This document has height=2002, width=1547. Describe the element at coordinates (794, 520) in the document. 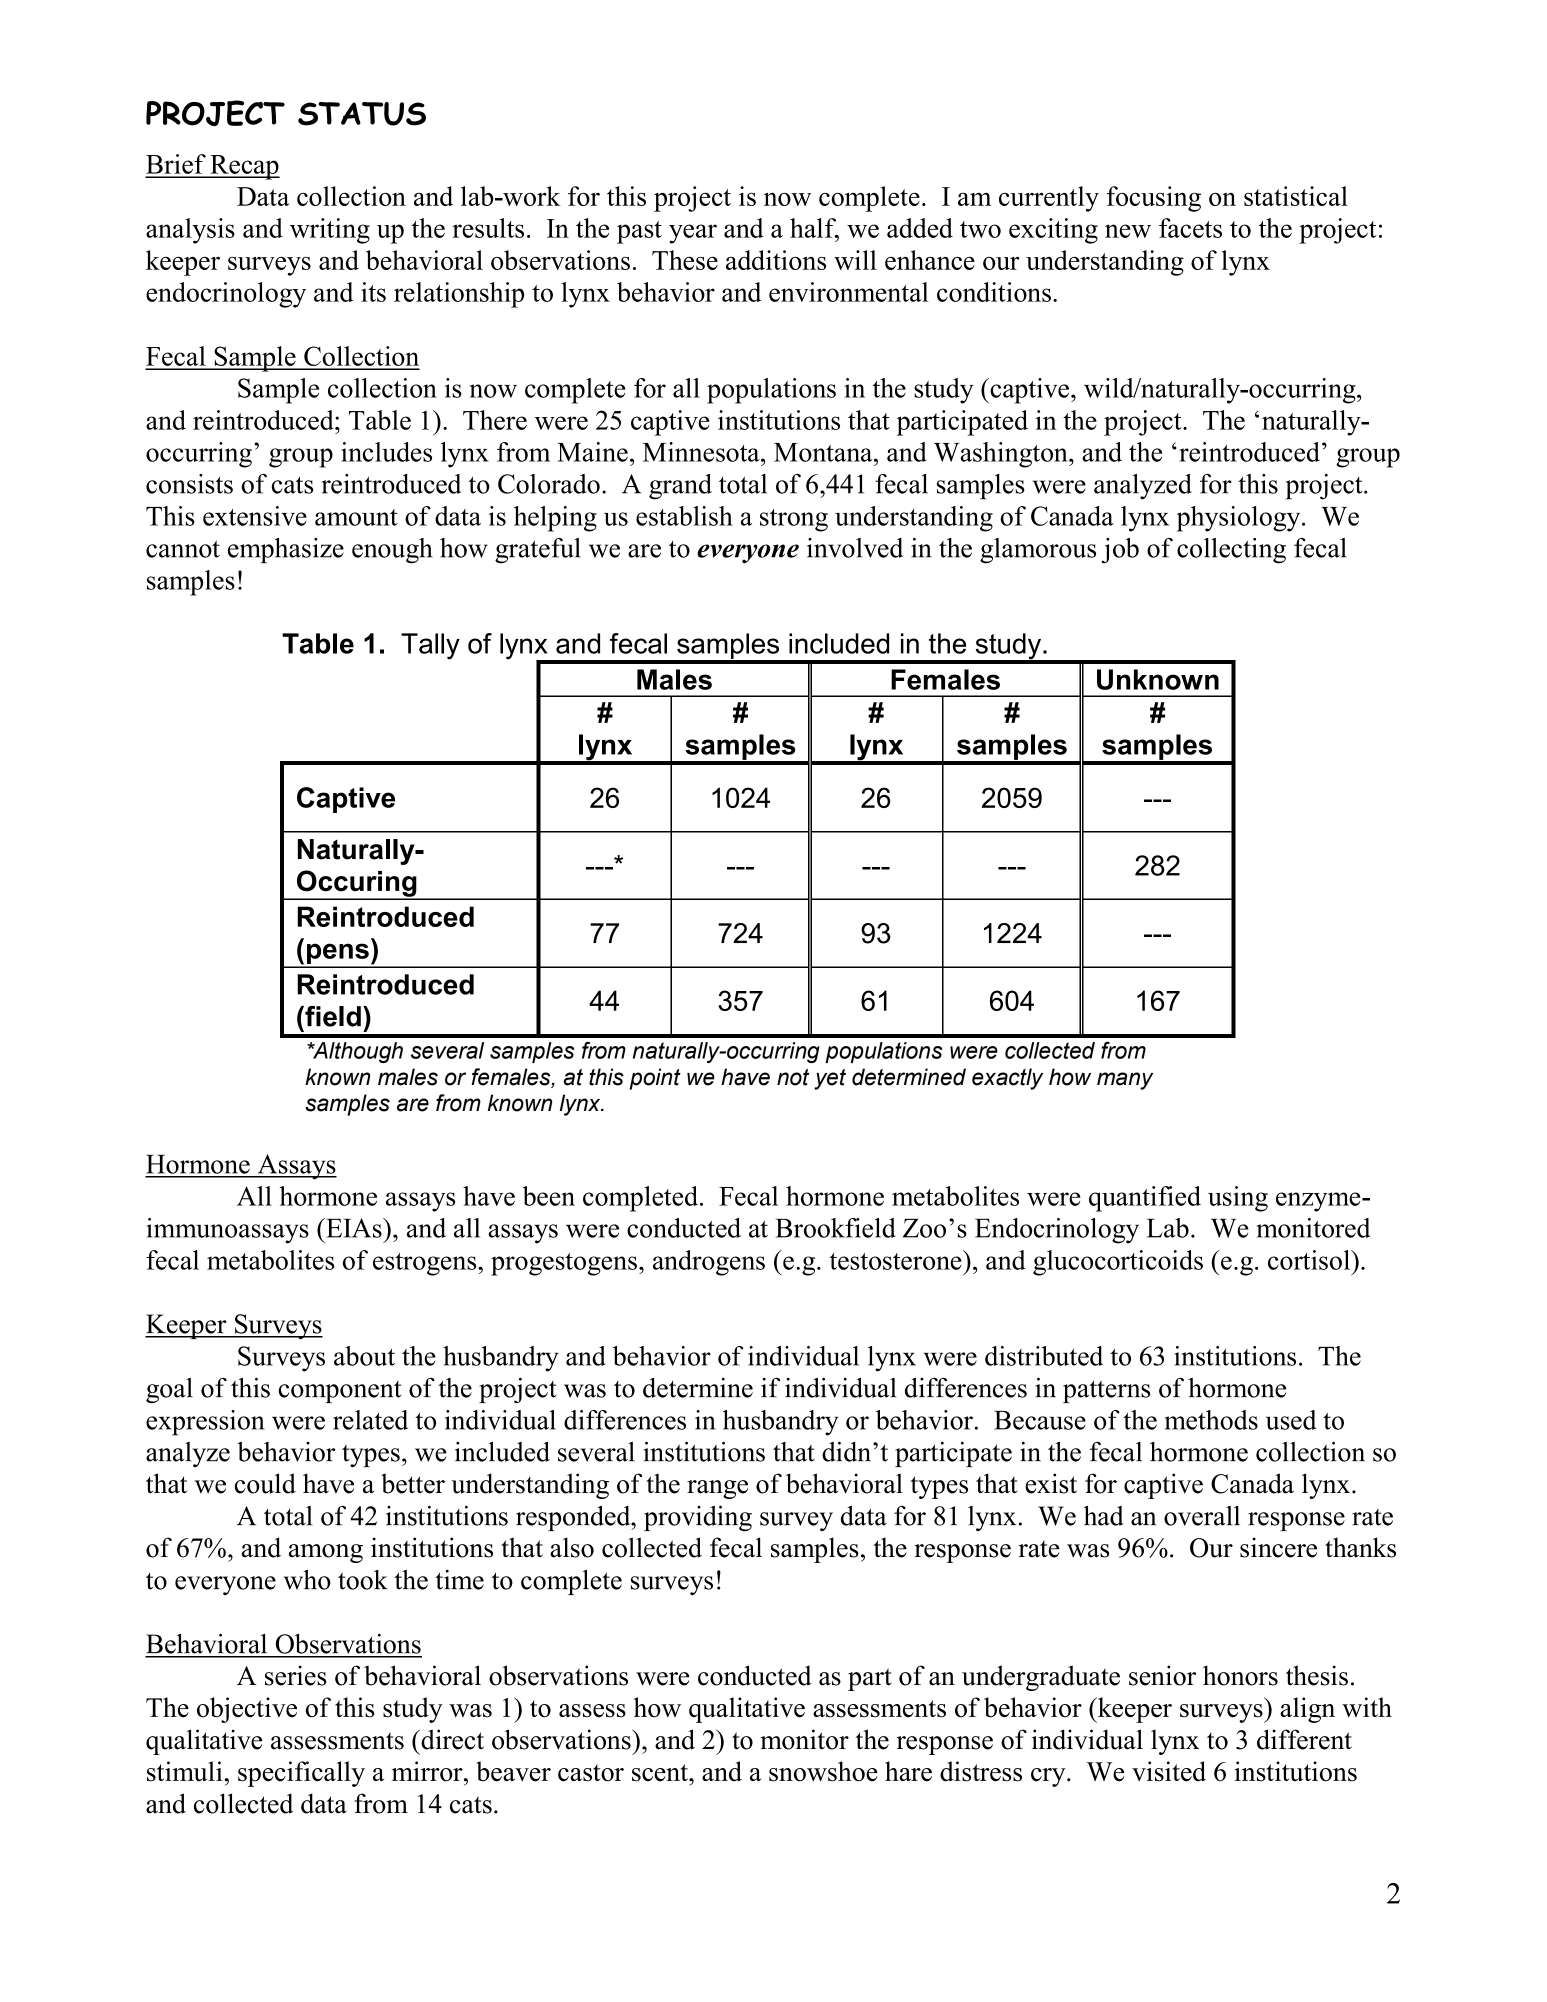

I see `strong` at that location.
